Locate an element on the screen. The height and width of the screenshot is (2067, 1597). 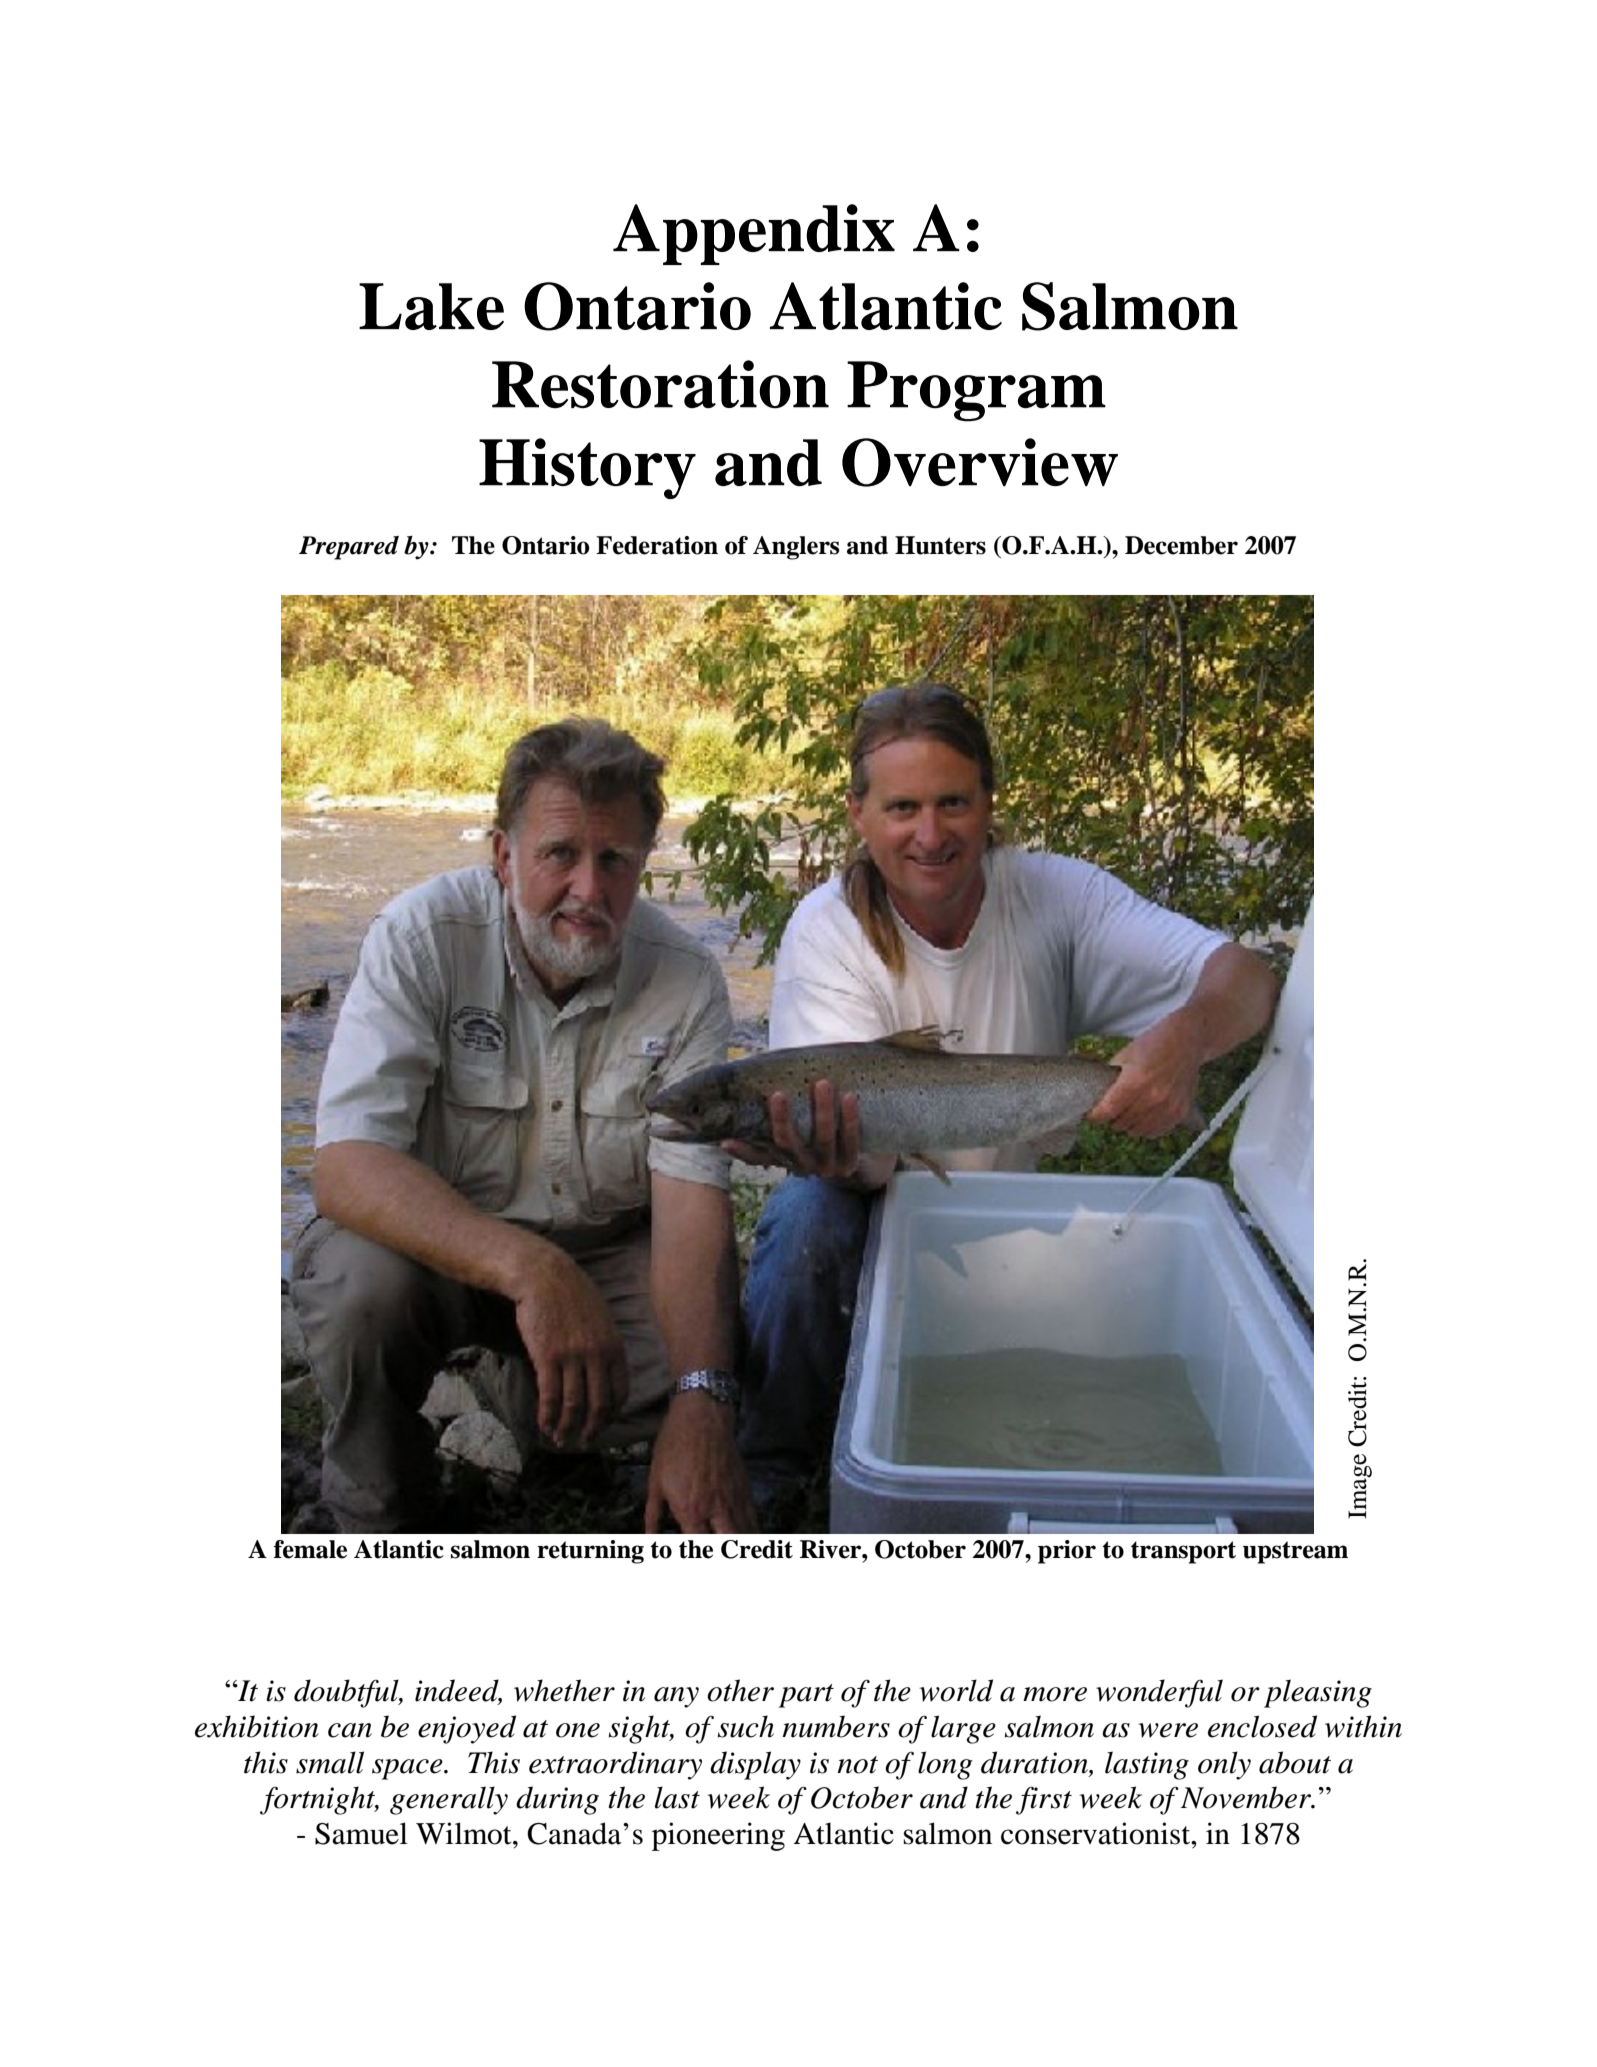
space is located at coordinates (408, 1769).
